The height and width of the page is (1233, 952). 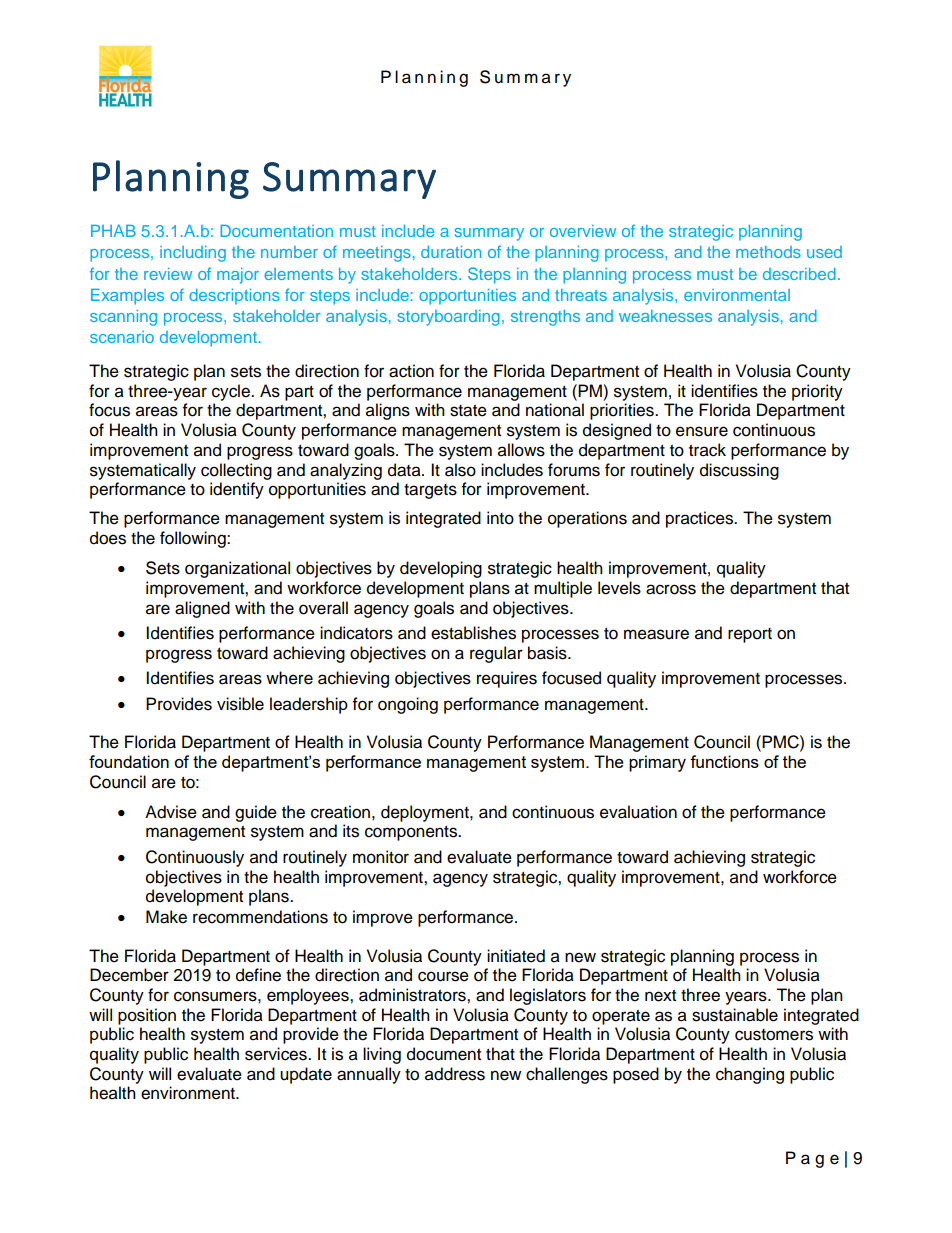 I want to click on deployment, so click(x=426, y=813).
